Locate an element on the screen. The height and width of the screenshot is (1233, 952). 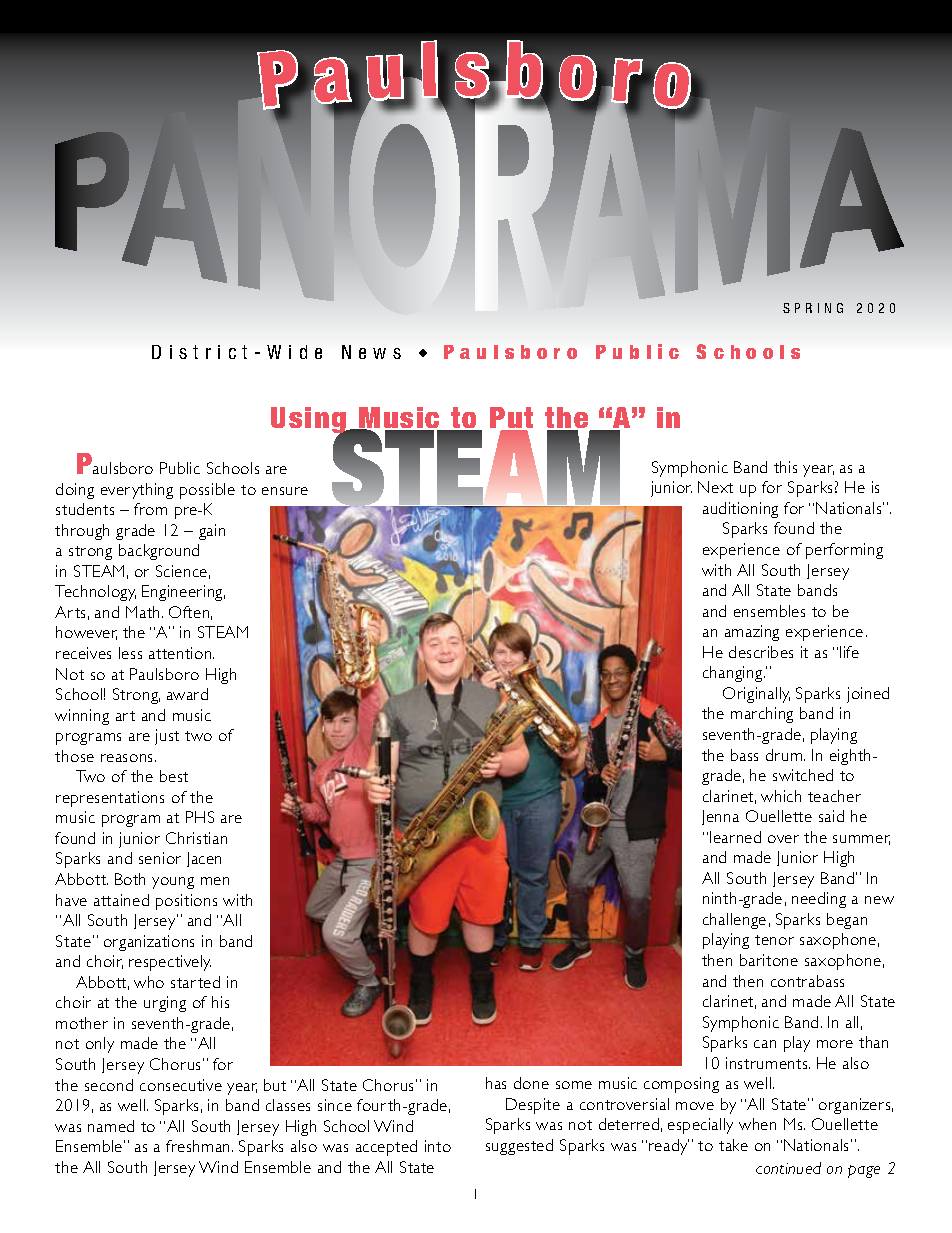
this is located at coordinates (785, 467).
